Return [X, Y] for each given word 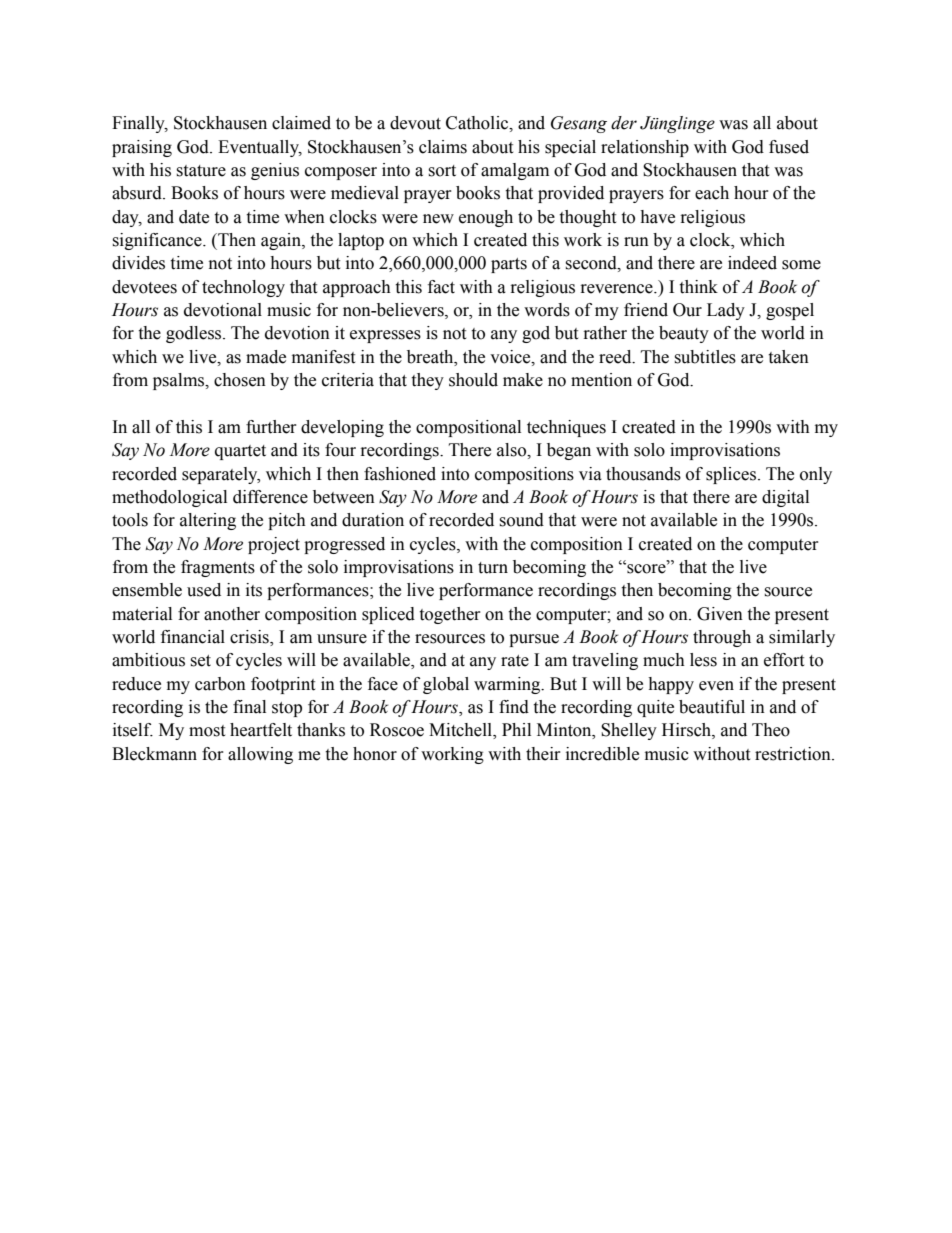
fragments [218, 568]
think [698, 287]
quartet [240, 452]
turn [493, 568]
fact [441, 287]
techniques [566, 428]
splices [731, 475]
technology [243, 288]
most [207, 731]
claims [443, 147]
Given [720, 614]
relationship [645, 148]
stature [201, 171]
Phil [516, 729]
